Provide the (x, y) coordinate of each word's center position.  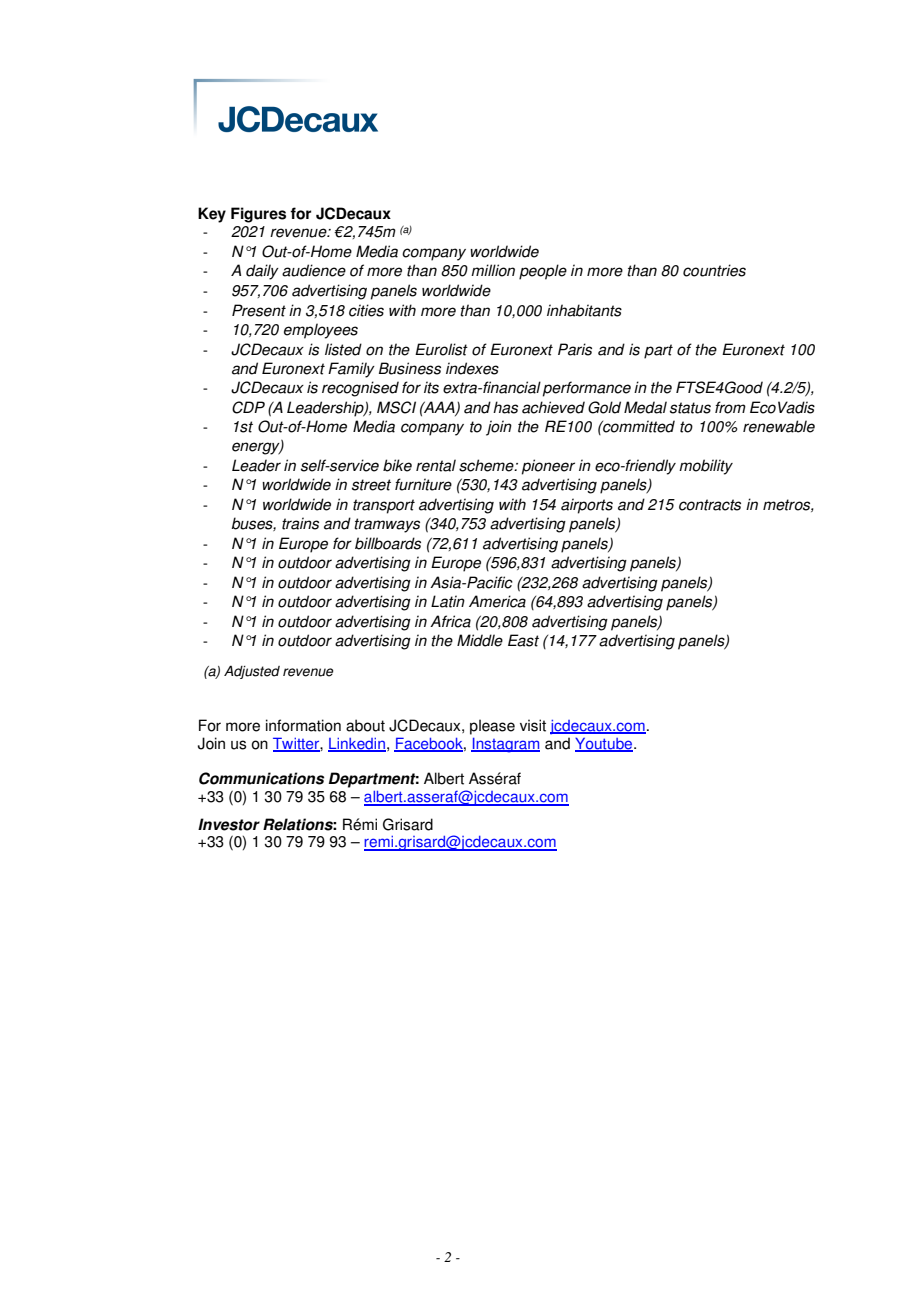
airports (587, 506)
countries (714, 270)
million (493, 270)
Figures (258, 215)
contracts (710, 505)
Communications (261, 778)
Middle (480, 640)
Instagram (505, 745)
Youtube (605, 744)
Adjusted (252, 672)
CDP (248, 407)
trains (300, 523)
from (730, 407)
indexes (472, 368)
